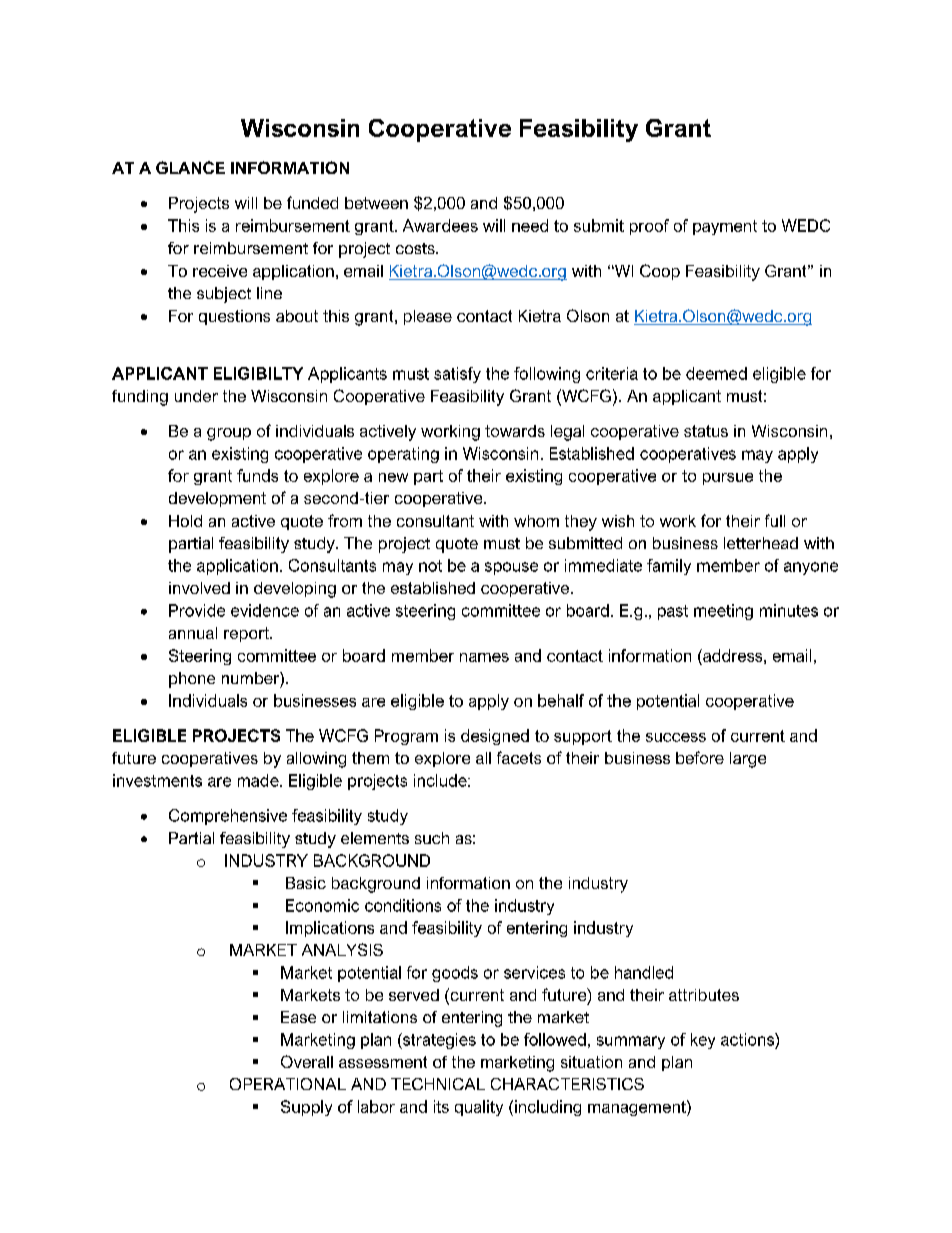 The image size is (952, 1233). Describe the element at coordinates (228, 817) in the image. I see `Comprehensive` at that location.
